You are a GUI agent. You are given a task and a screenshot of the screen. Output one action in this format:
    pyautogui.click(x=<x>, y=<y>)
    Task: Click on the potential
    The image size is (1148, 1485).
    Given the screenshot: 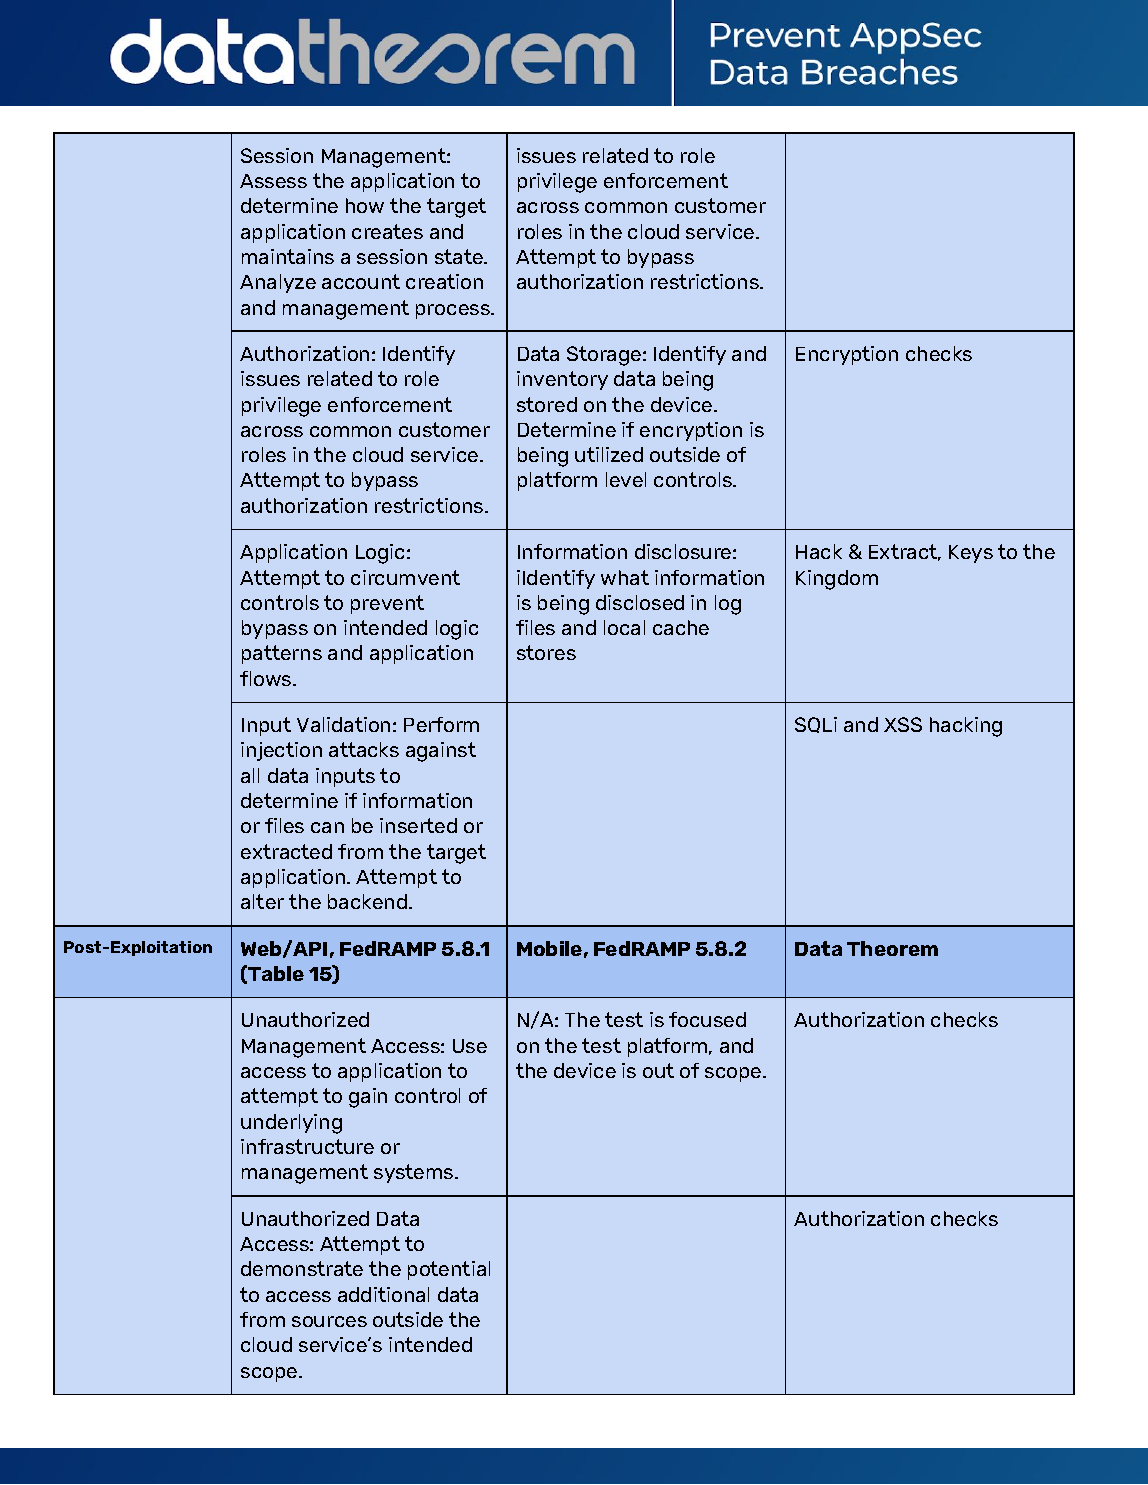 What is the action you would take?
    pyautogui.click(x=449, y=1270)
